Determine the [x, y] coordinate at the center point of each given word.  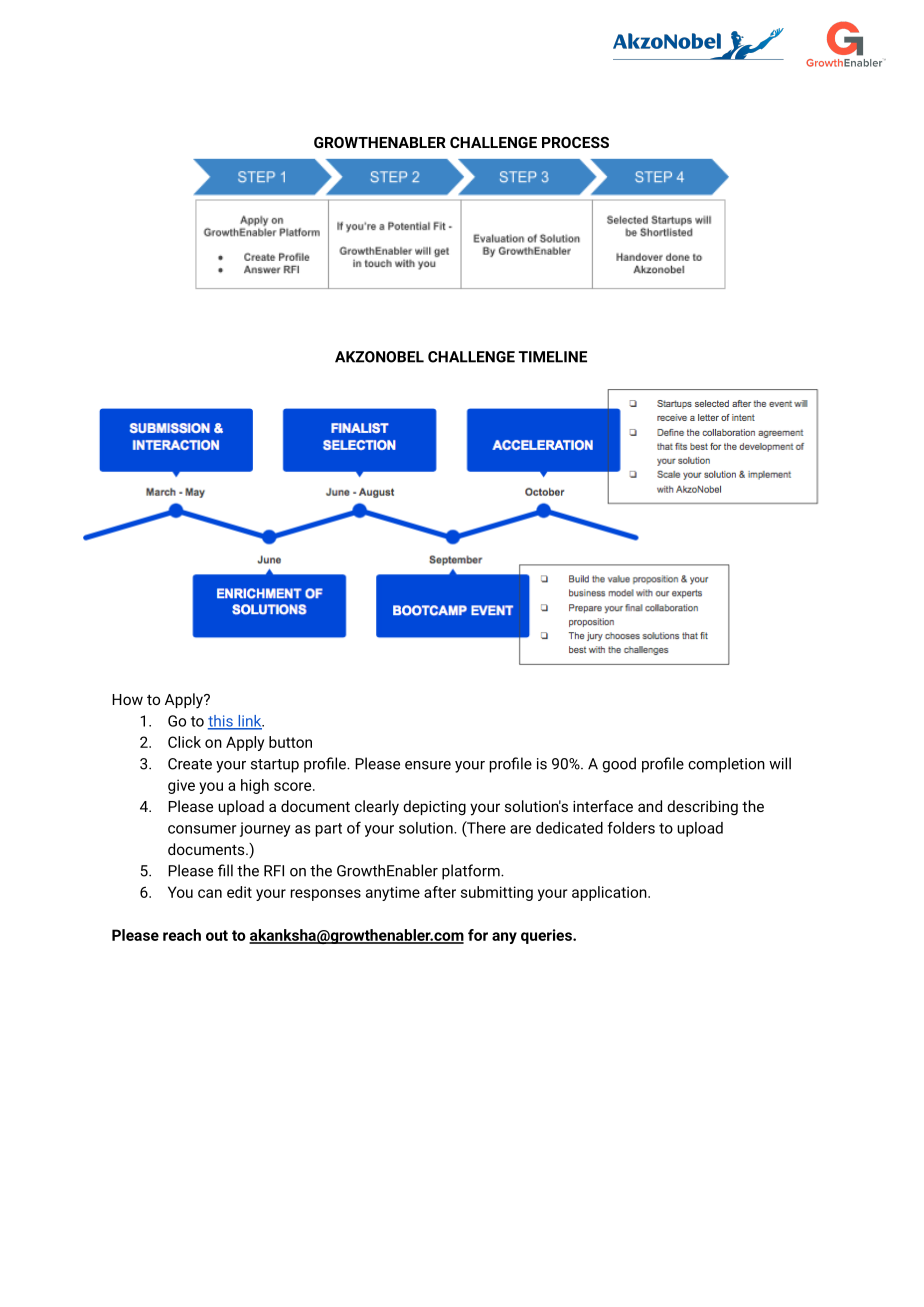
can [210, 893]
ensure [428, 765]
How [127, 699]
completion [726, 765]
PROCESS [575, 142]
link [250, 722]
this [221, 722]
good [619, 765]
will [780, 763]
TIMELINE [552, 357]
